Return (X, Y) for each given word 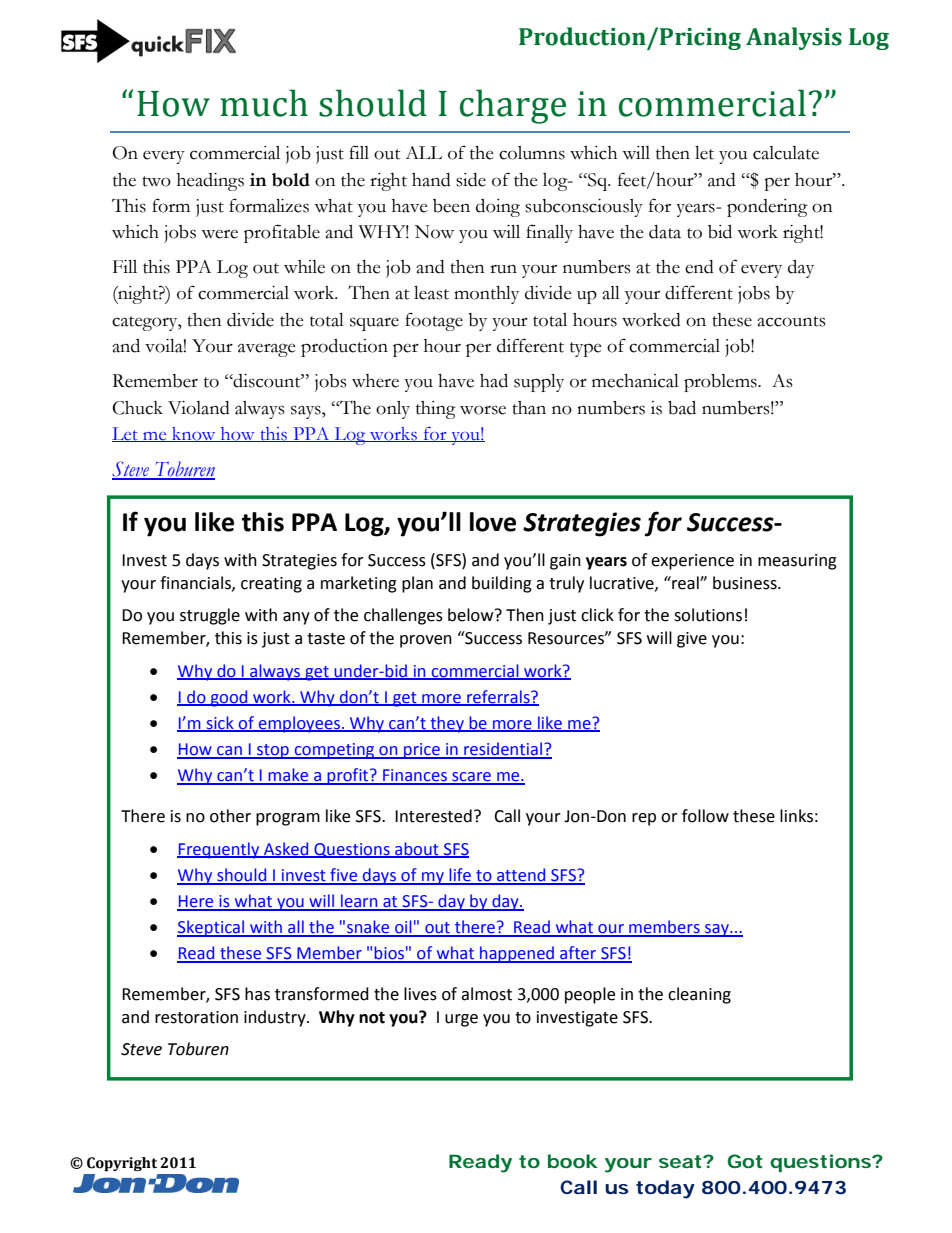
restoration (196, 1017)
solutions (708, 615)
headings (210, 182)
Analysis (794, 38)
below (472, 615)
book (573, 1161)
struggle (210, 616)
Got (745, 1161)
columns (532, 153)
